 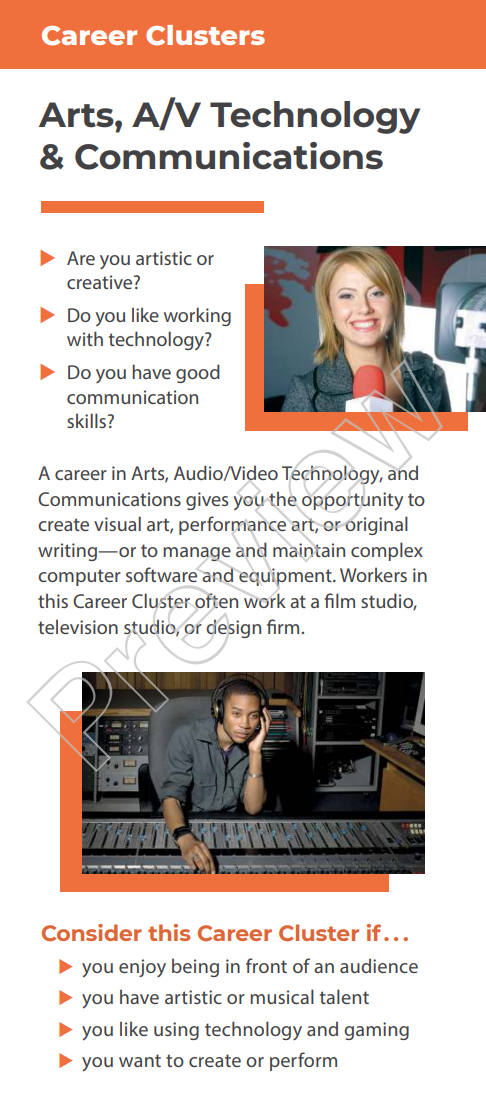 What do you see at coordinates (233, 628) in the document?
I see `design` at bounding box center [233, 628].
